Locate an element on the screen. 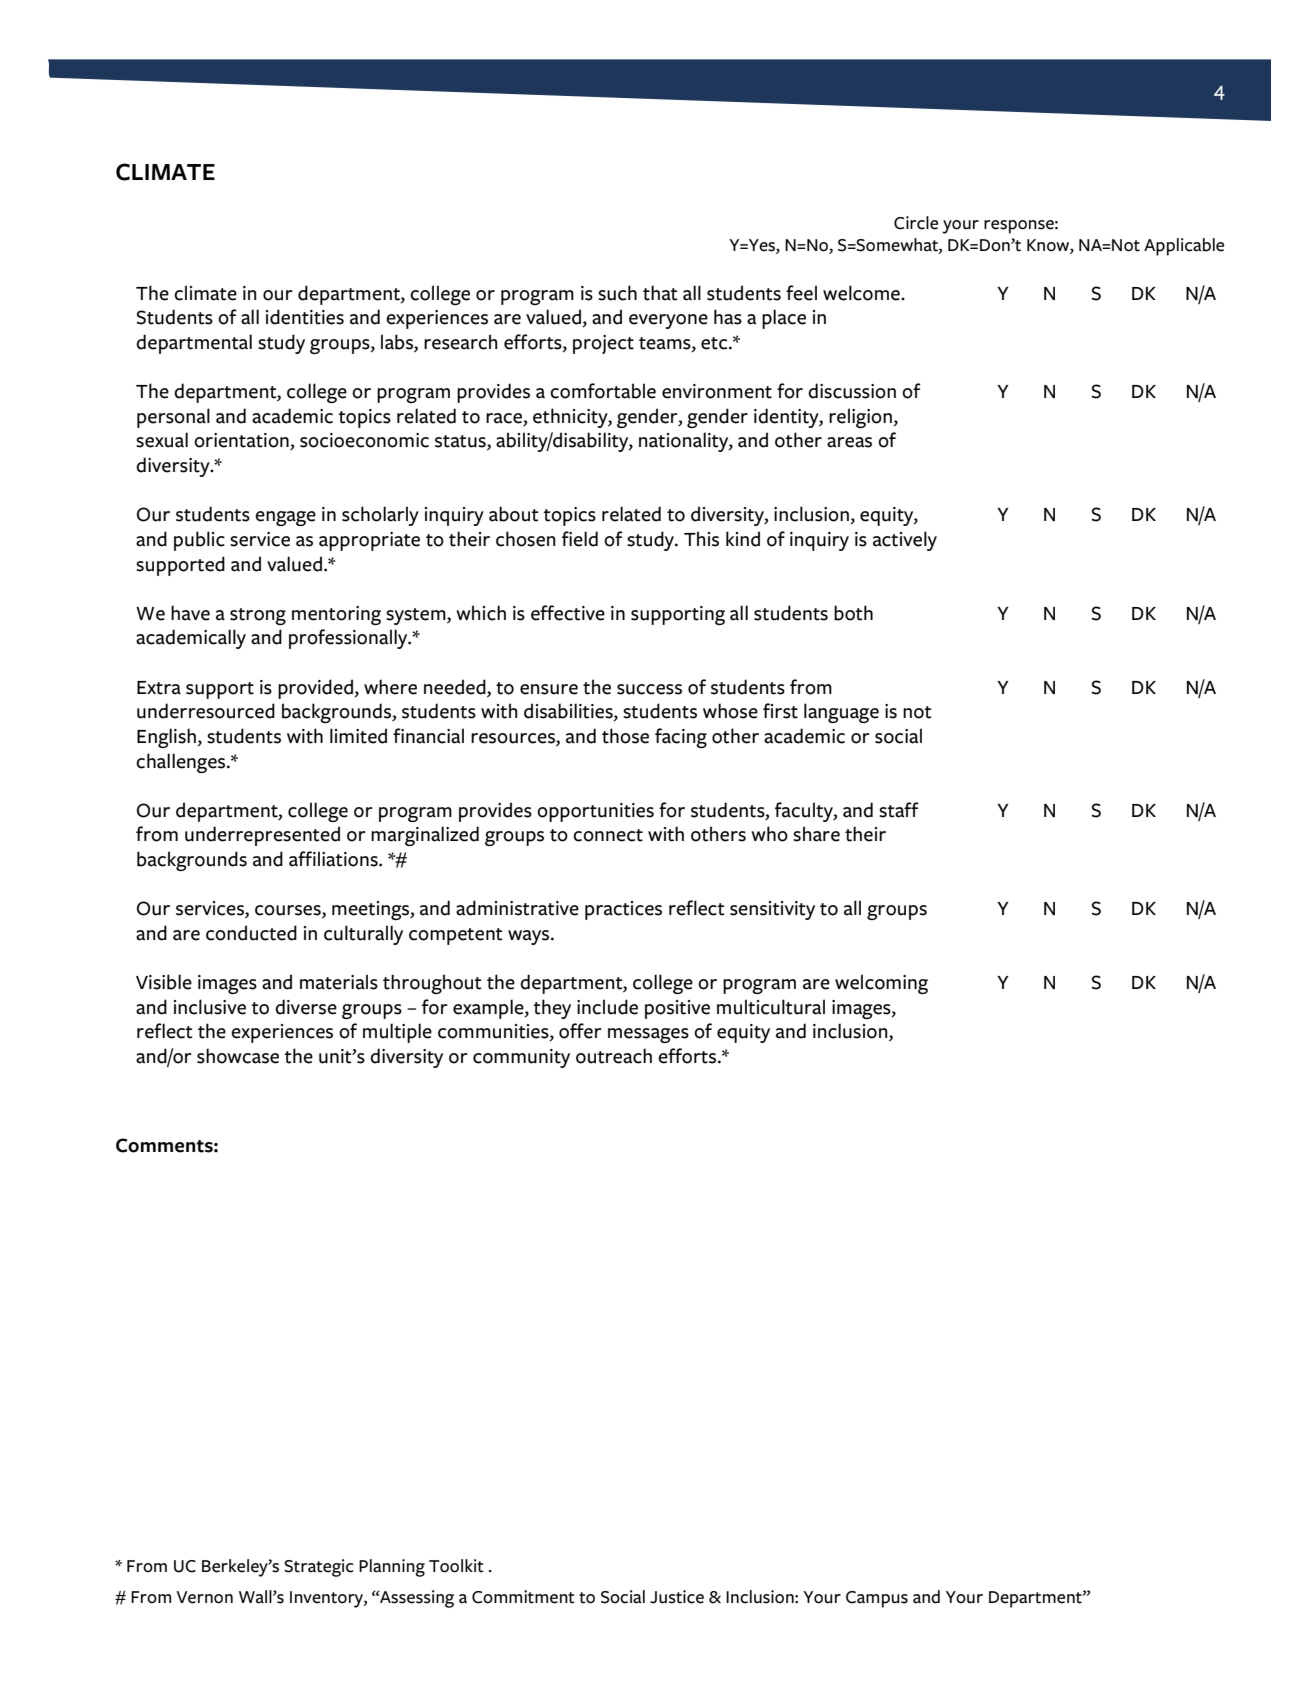 The image size is (1301, 1684). showcase is located at coordinates (238, 1056).
